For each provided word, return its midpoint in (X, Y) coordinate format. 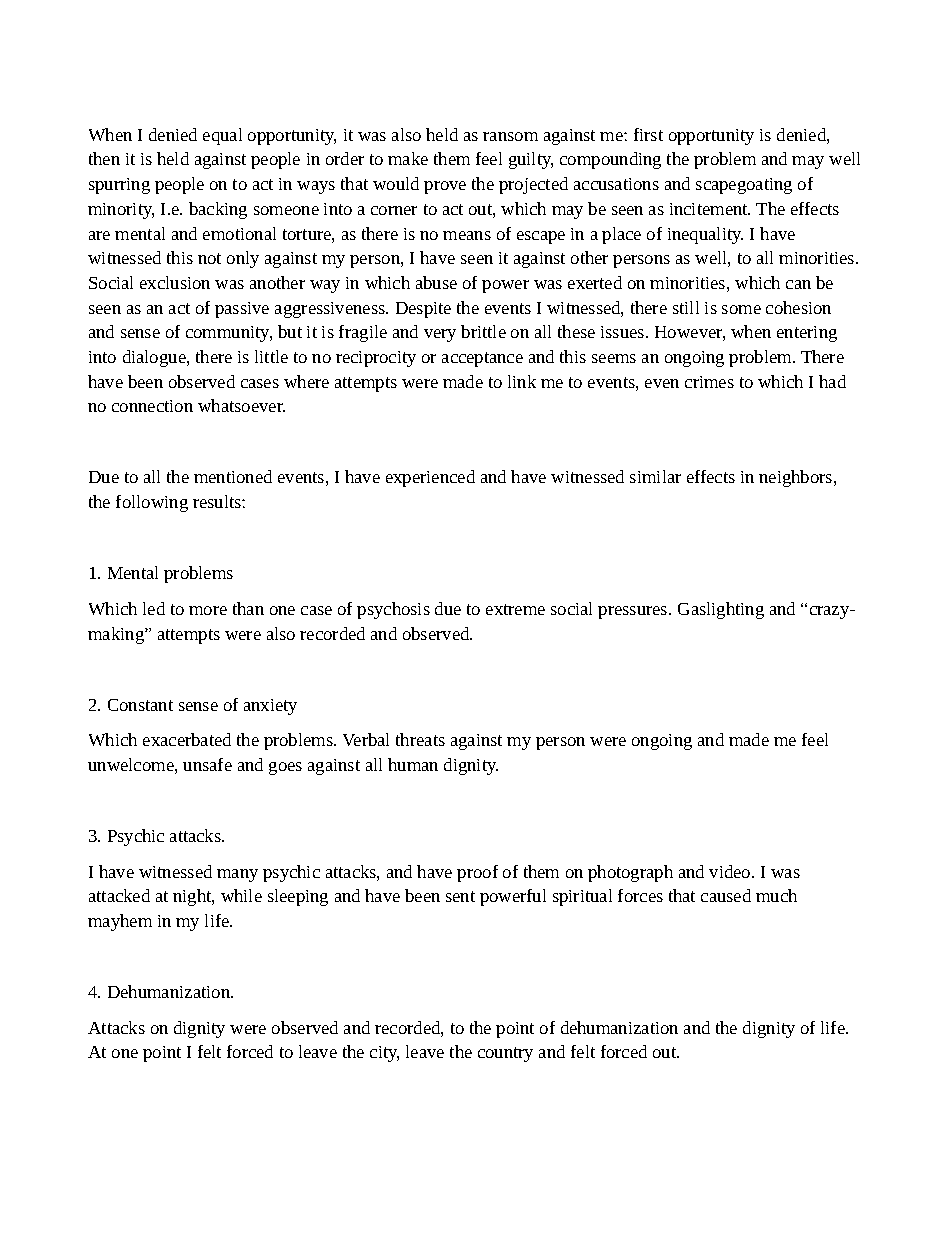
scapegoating (744, 186)
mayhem (120, 922)
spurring (119, 186)
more (208, 610)
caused (726, 895)
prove (445, 187)
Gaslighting (721, 610)
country (505, 1054)
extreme (515, 609)
